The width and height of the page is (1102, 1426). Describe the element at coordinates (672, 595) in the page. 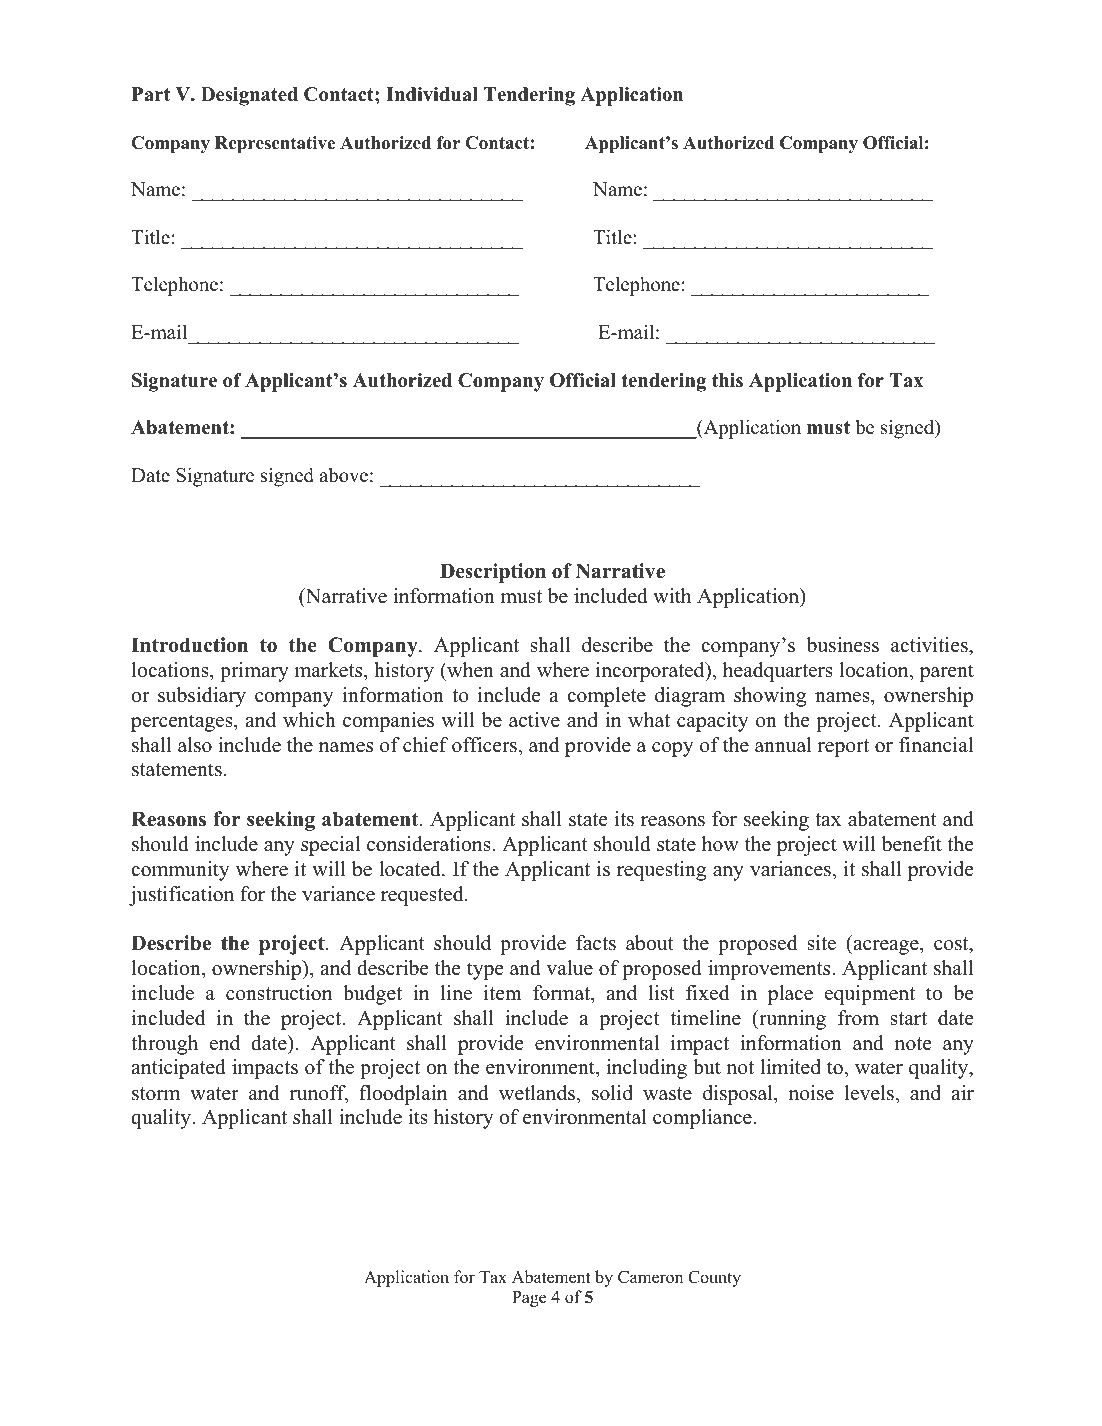

I see `with` at that location.
